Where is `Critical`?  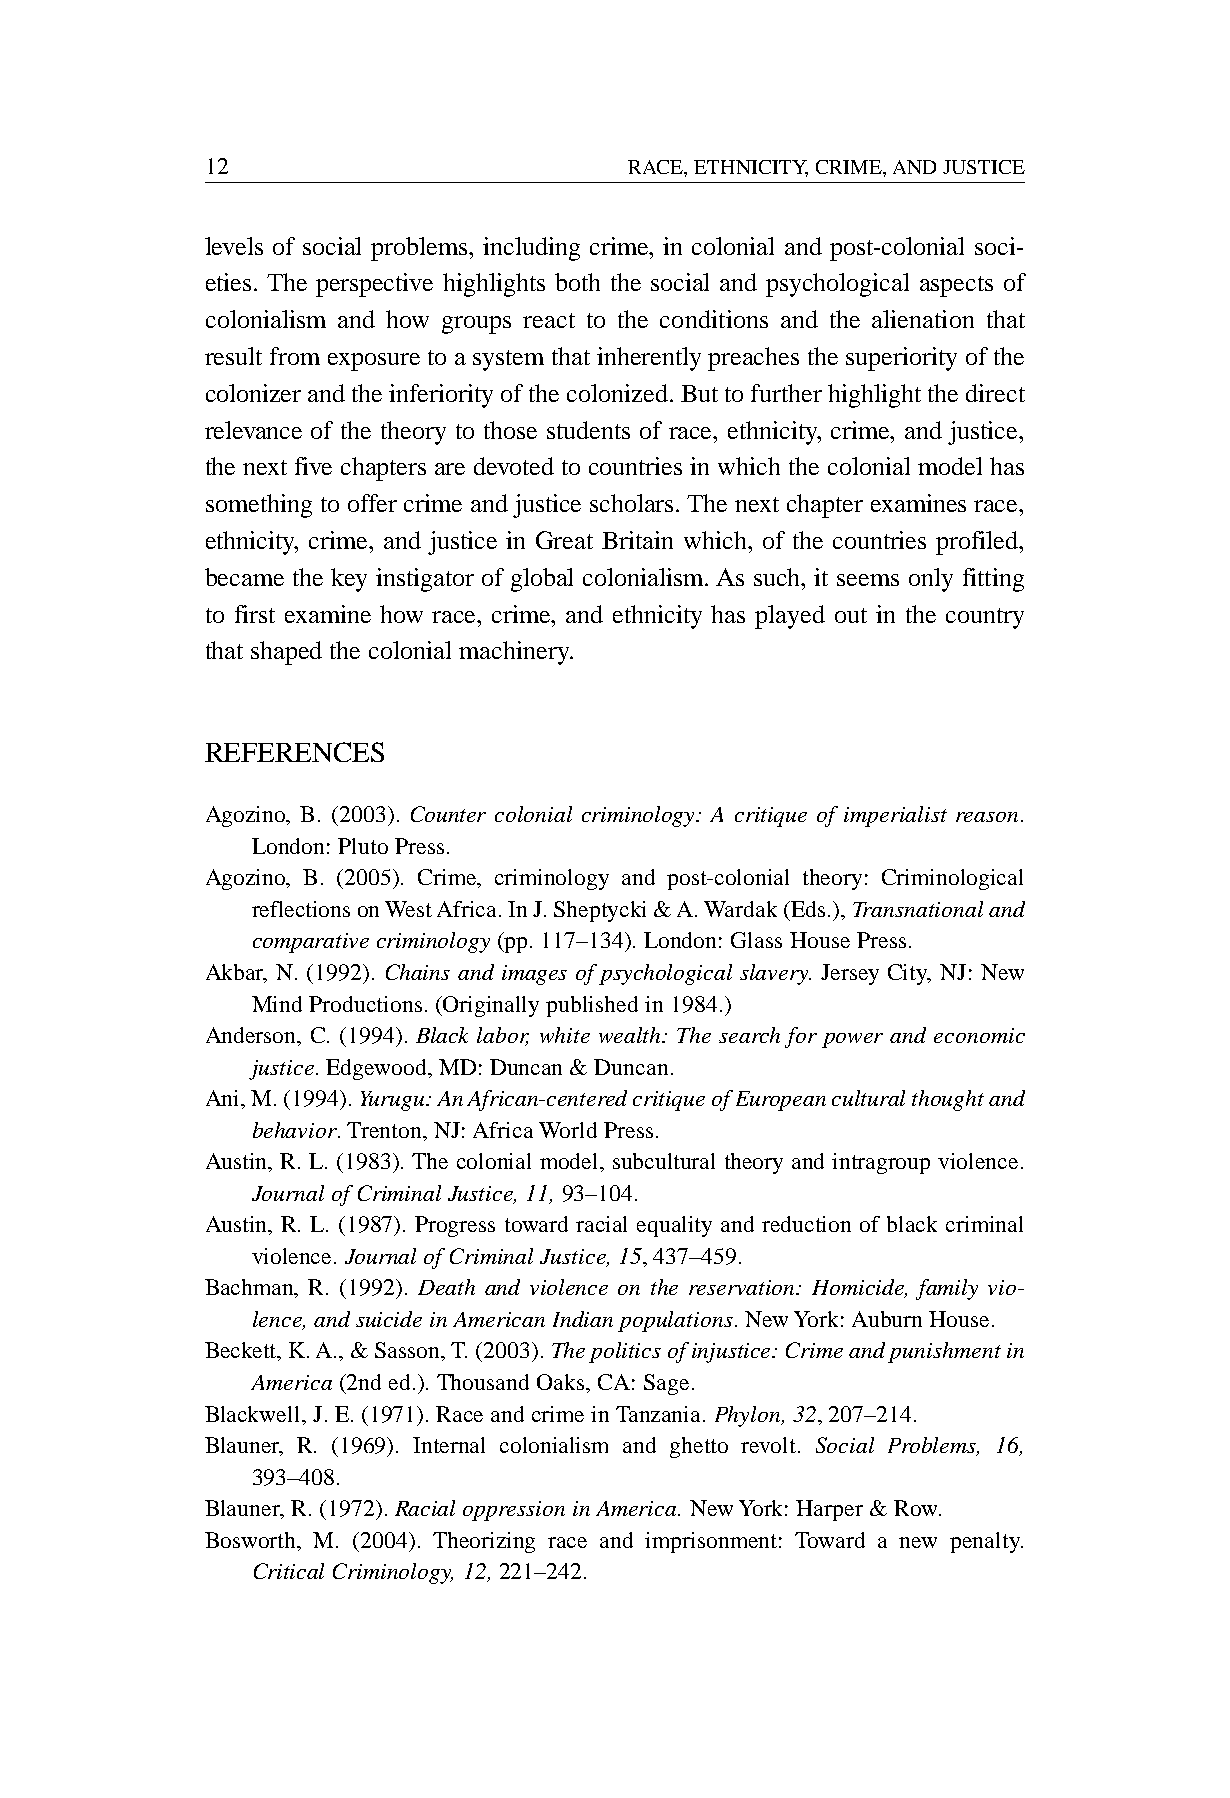
Critical is located at coordinates (289, 1571).
